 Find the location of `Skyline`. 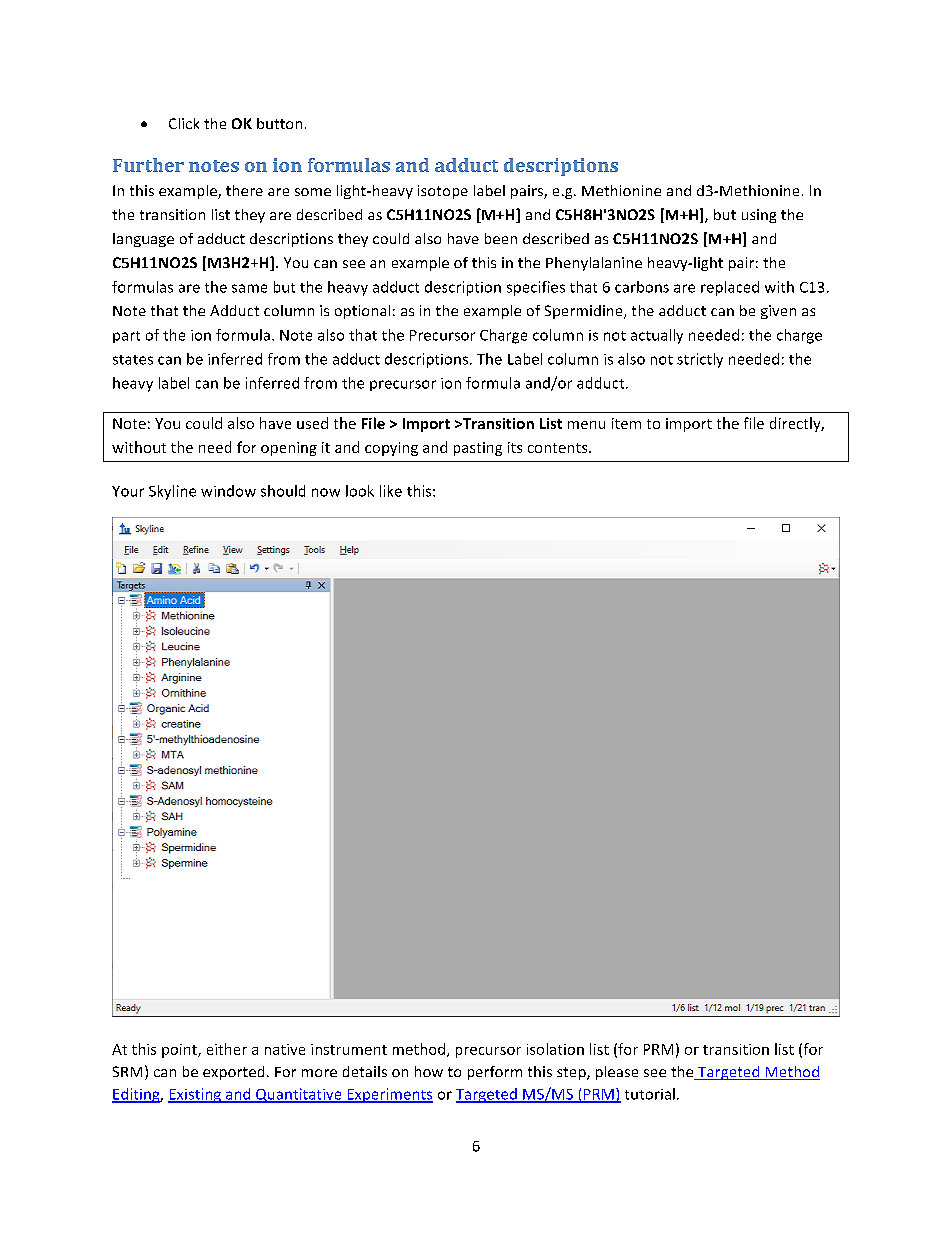

Skyline is located at coordinates (172, 492).
